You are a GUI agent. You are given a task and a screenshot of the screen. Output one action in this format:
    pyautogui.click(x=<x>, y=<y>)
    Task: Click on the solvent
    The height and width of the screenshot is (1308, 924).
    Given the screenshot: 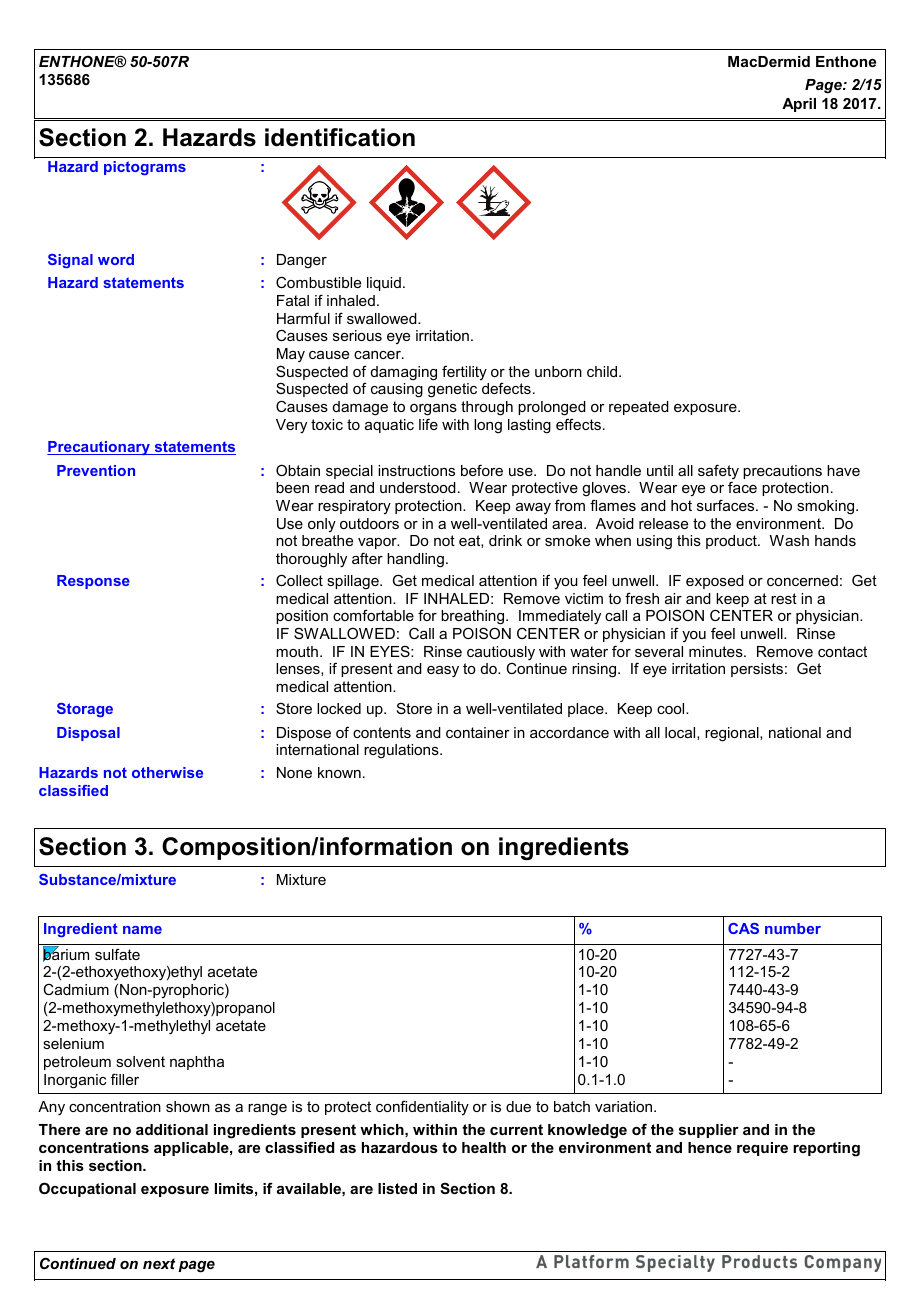 What is the action you would take?
    pyautogui.click(x=140, y=1061)
